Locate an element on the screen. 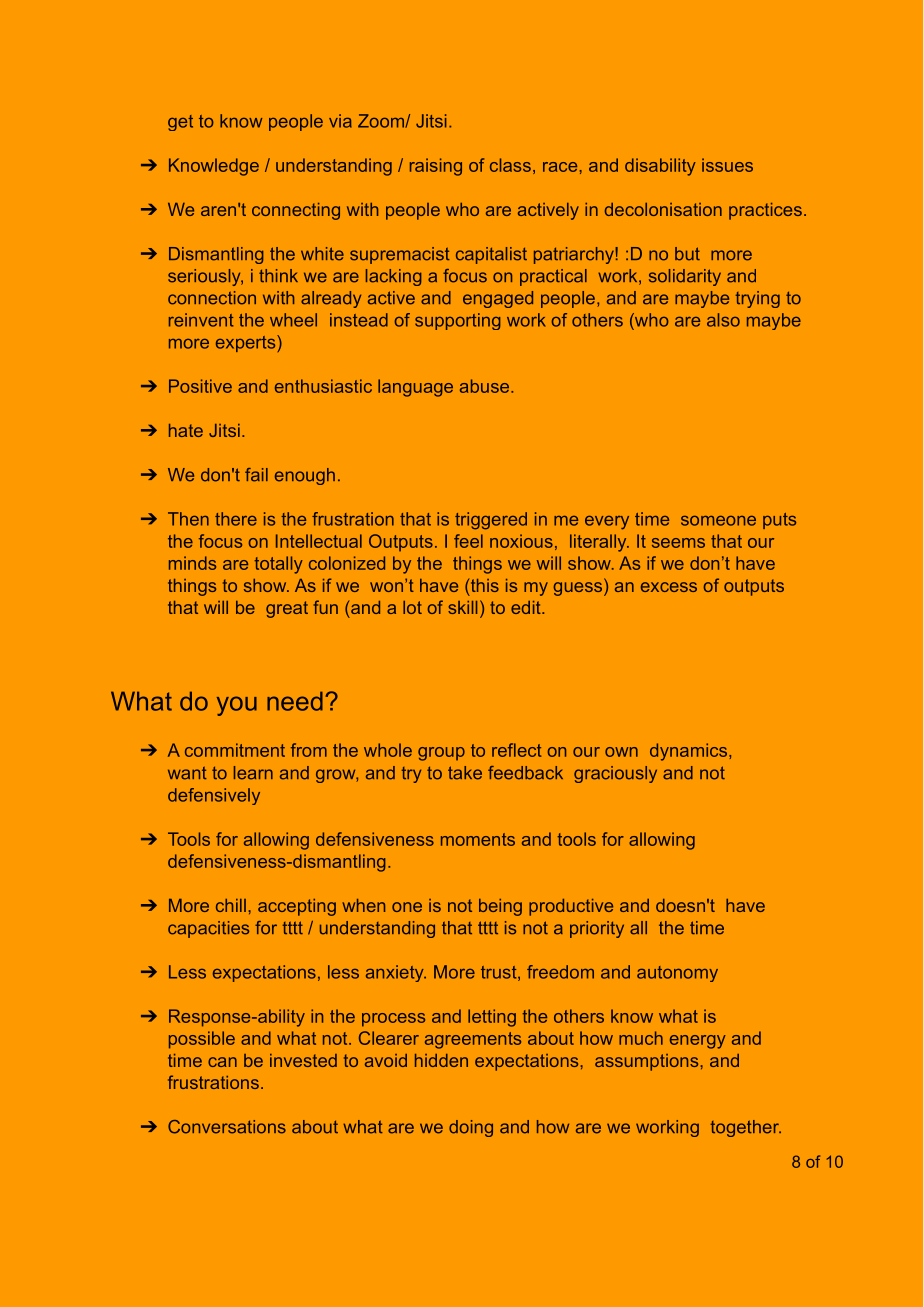 The image size is (924, 1307). connecting is located at coordinates (296, 211).
